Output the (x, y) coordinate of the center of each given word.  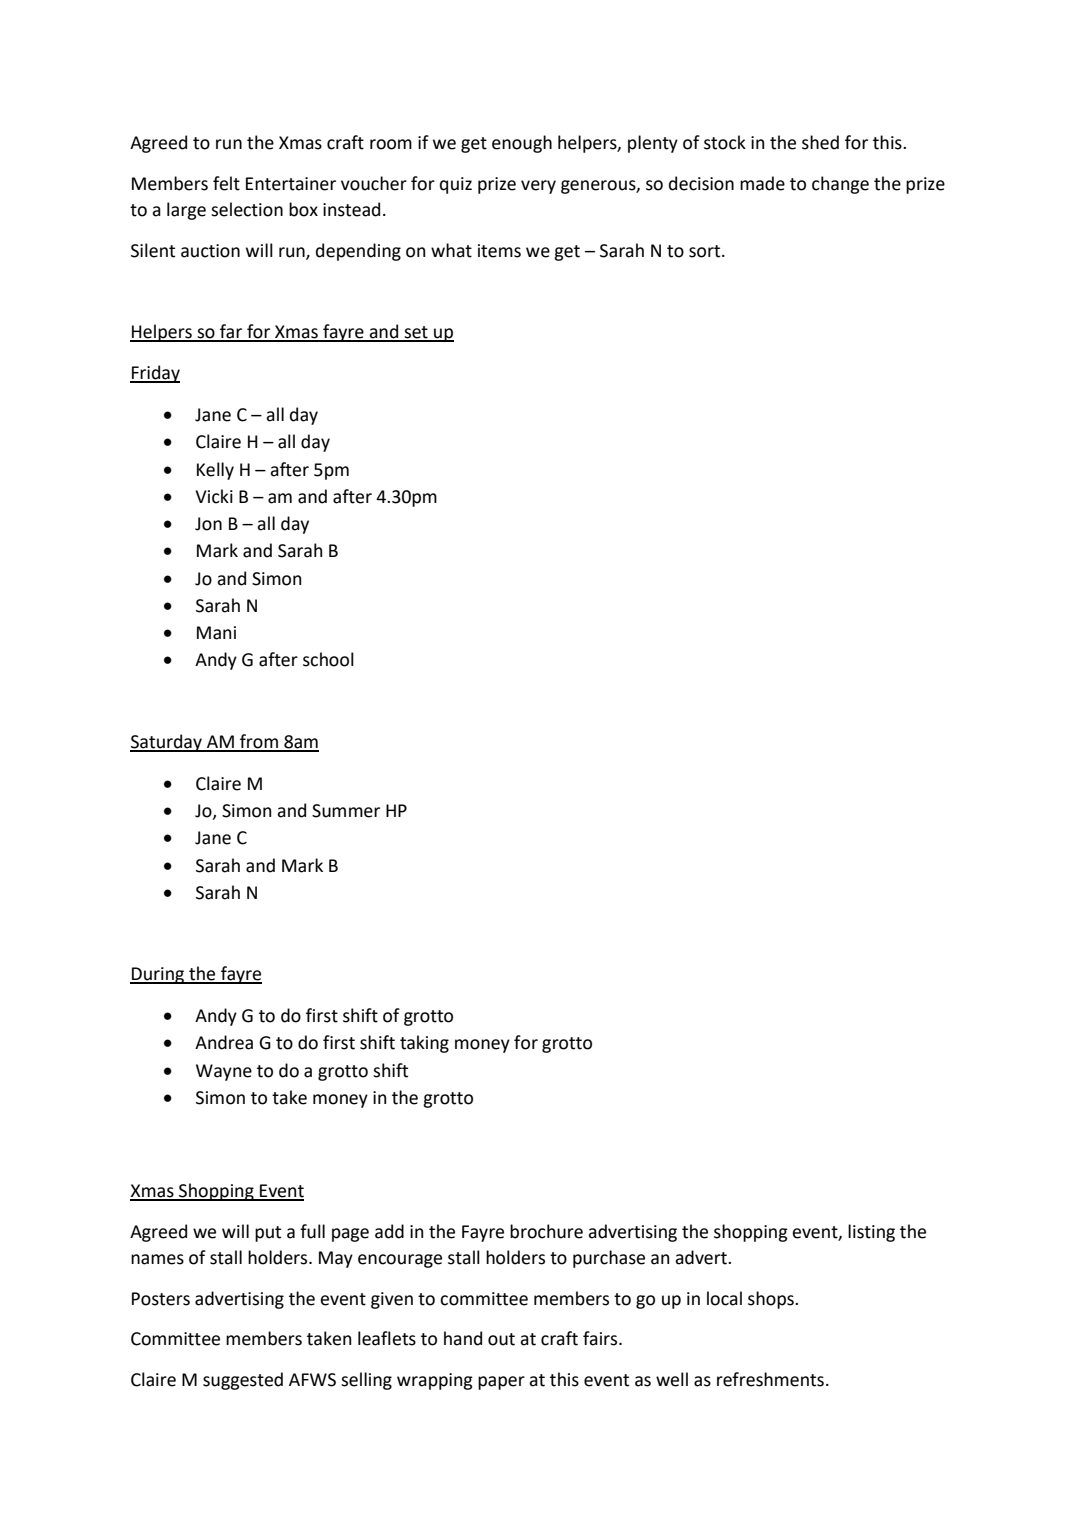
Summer (346, 811)
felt (226, 183)
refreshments (770, 1379)
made (762, 183)
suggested (243, 1381)
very (538, 187)
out (501, 1339)
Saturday (167, 743)
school (328, 659)
